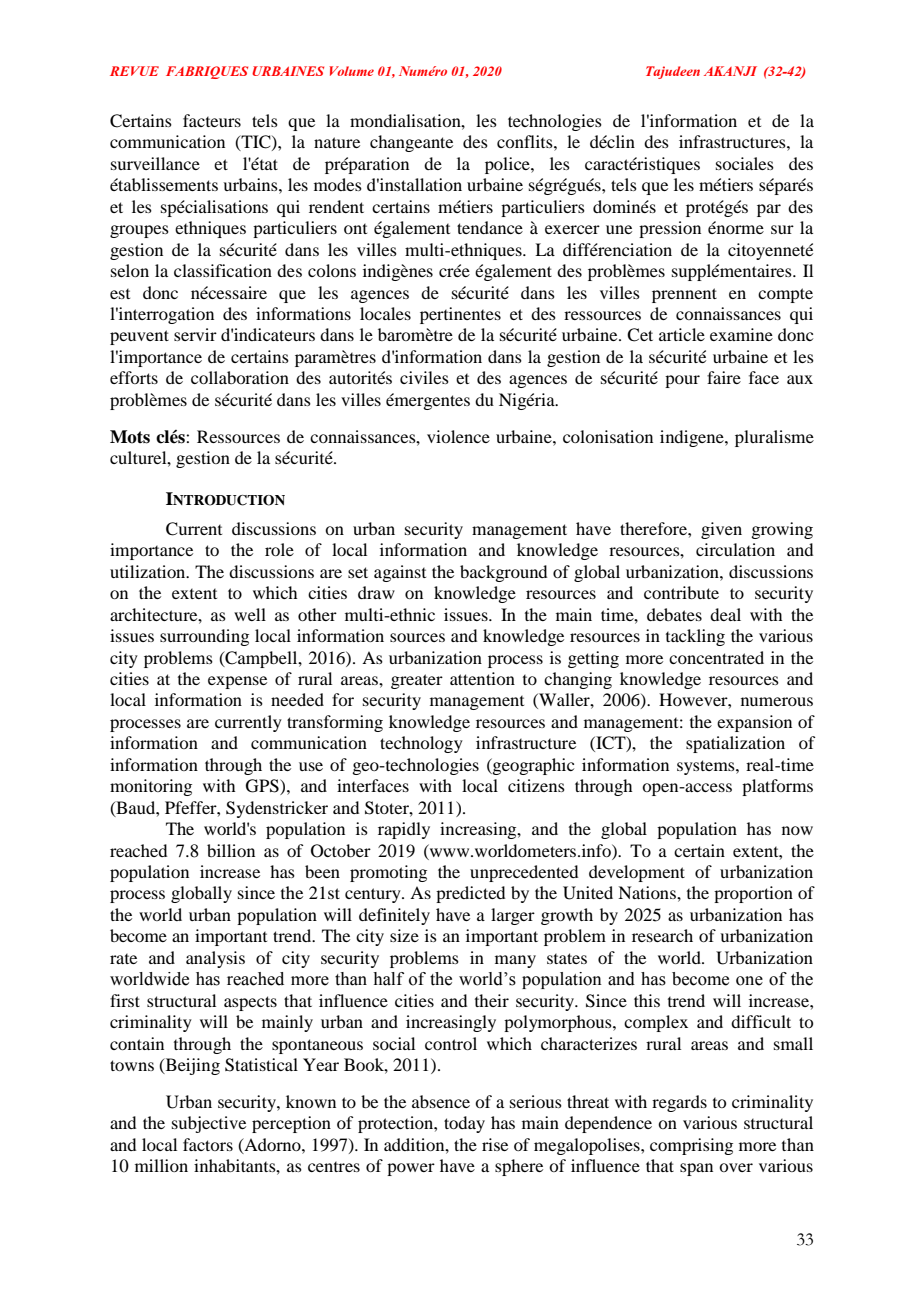 This page has width=924, height=1308. Describe the element at coordinates (458, 436) in the page. I see `violence` at that location.
